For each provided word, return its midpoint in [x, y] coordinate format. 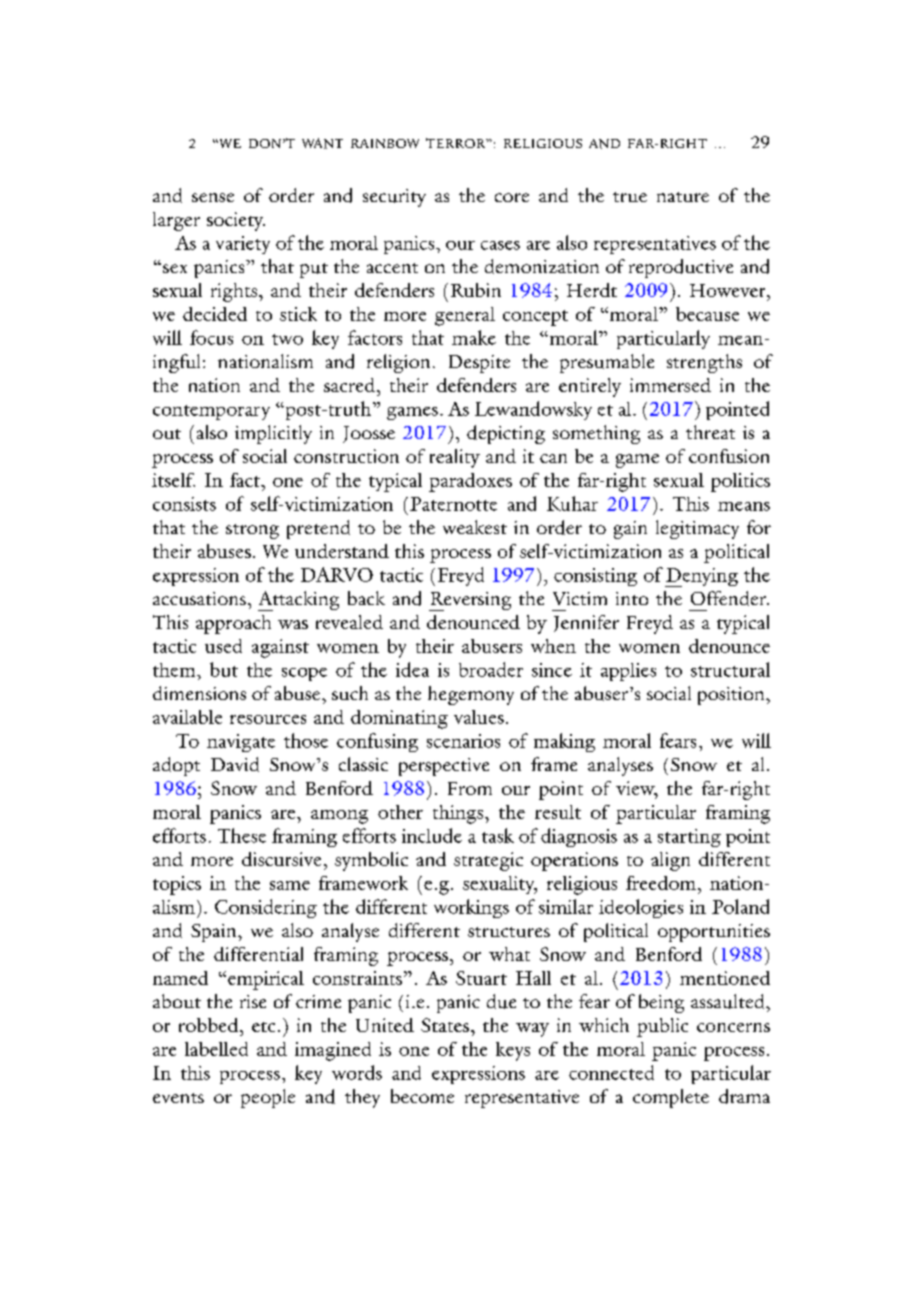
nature [683, 197]
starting [689, 838]
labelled [216, 1049]
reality [455, 458]
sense [213, 197]
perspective [444, 767]
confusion [729, 456]
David [235, 764]
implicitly [273, 434]
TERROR [457, 143]
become [422, 1096]
